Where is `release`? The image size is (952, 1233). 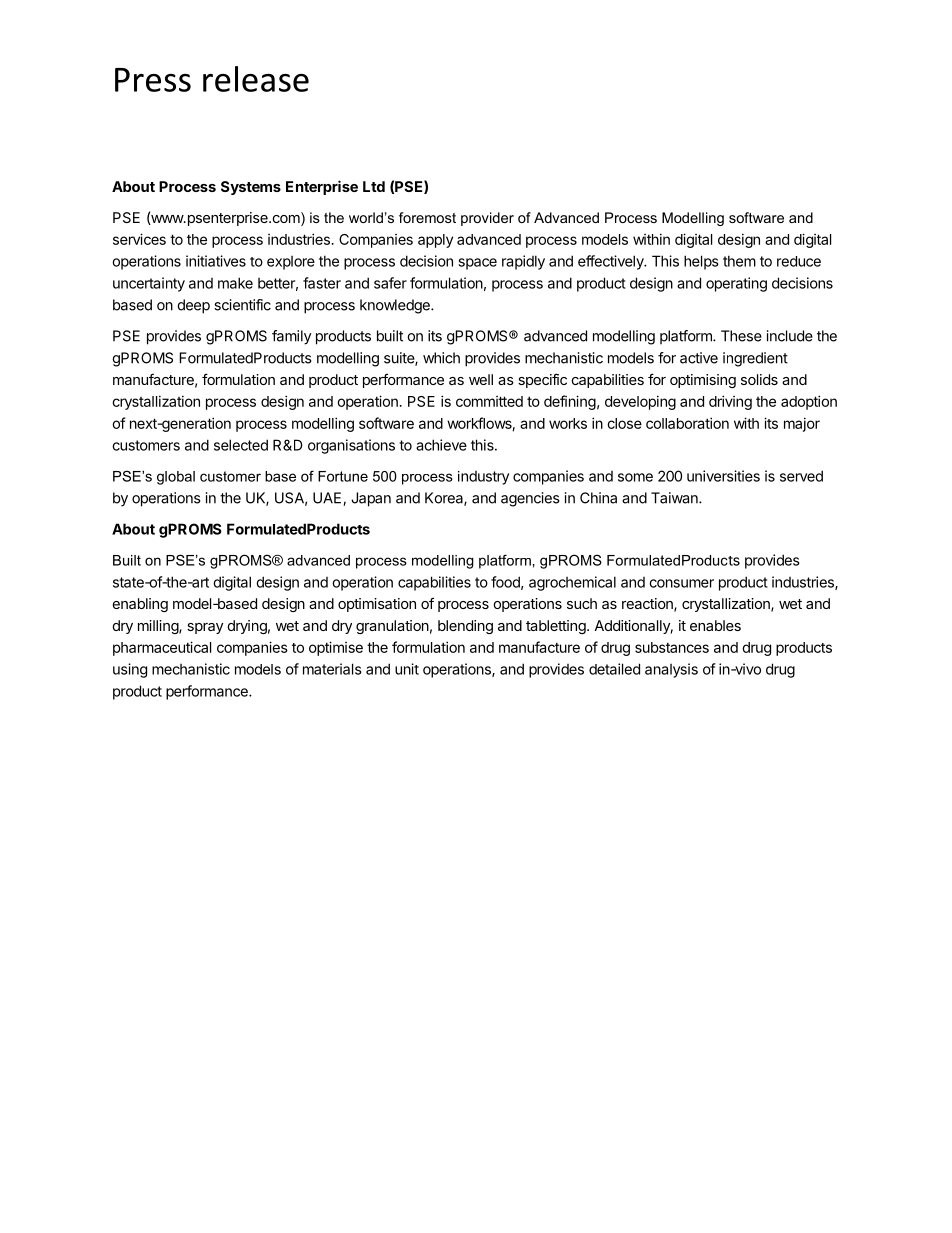
release is located at coordinates (256, 79).
